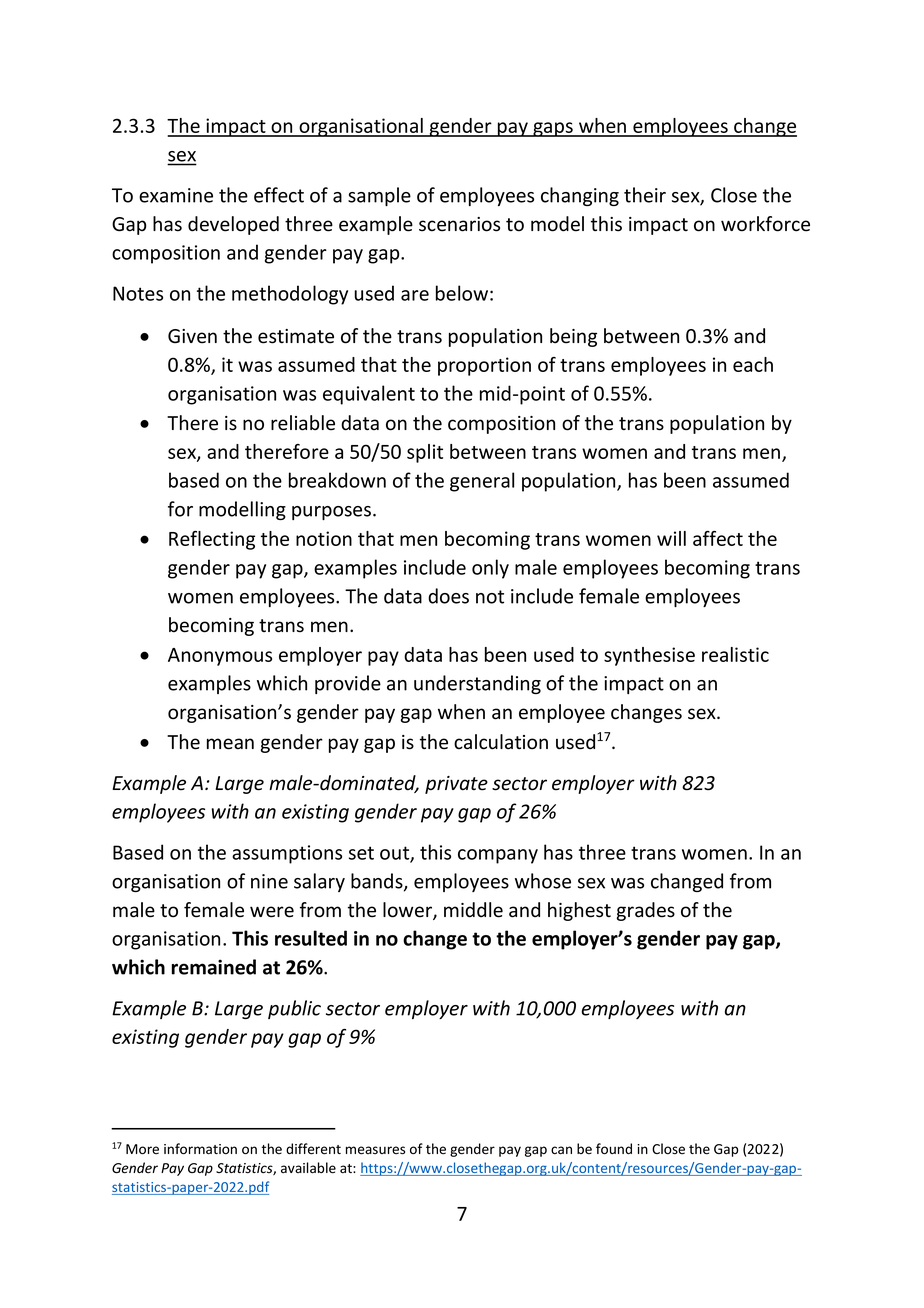 Image resolution: width=924 pixels, height=1308 pixels. Describe the element at coordinates (473, 910) in the page. I see `middle` at that location.
